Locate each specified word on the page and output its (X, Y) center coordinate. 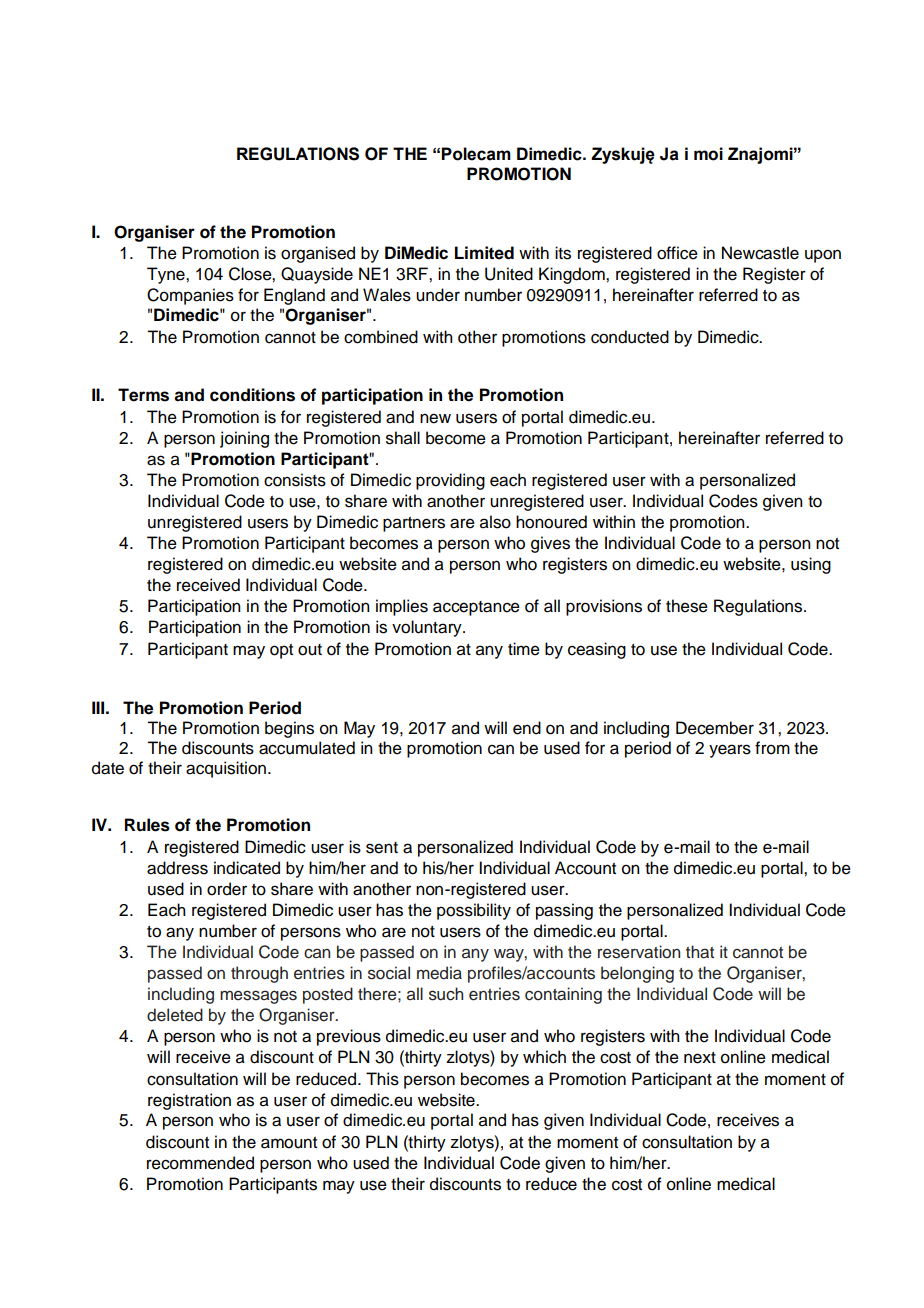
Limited (484, 253)
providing (450, 481)
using (811, 565)
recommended (200, 1163)
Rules (147, 825)
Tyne (167, 275)
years (730, 751)
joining (244, 439)
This (382, 1079)
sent (382, 848)
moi (708, 154)
